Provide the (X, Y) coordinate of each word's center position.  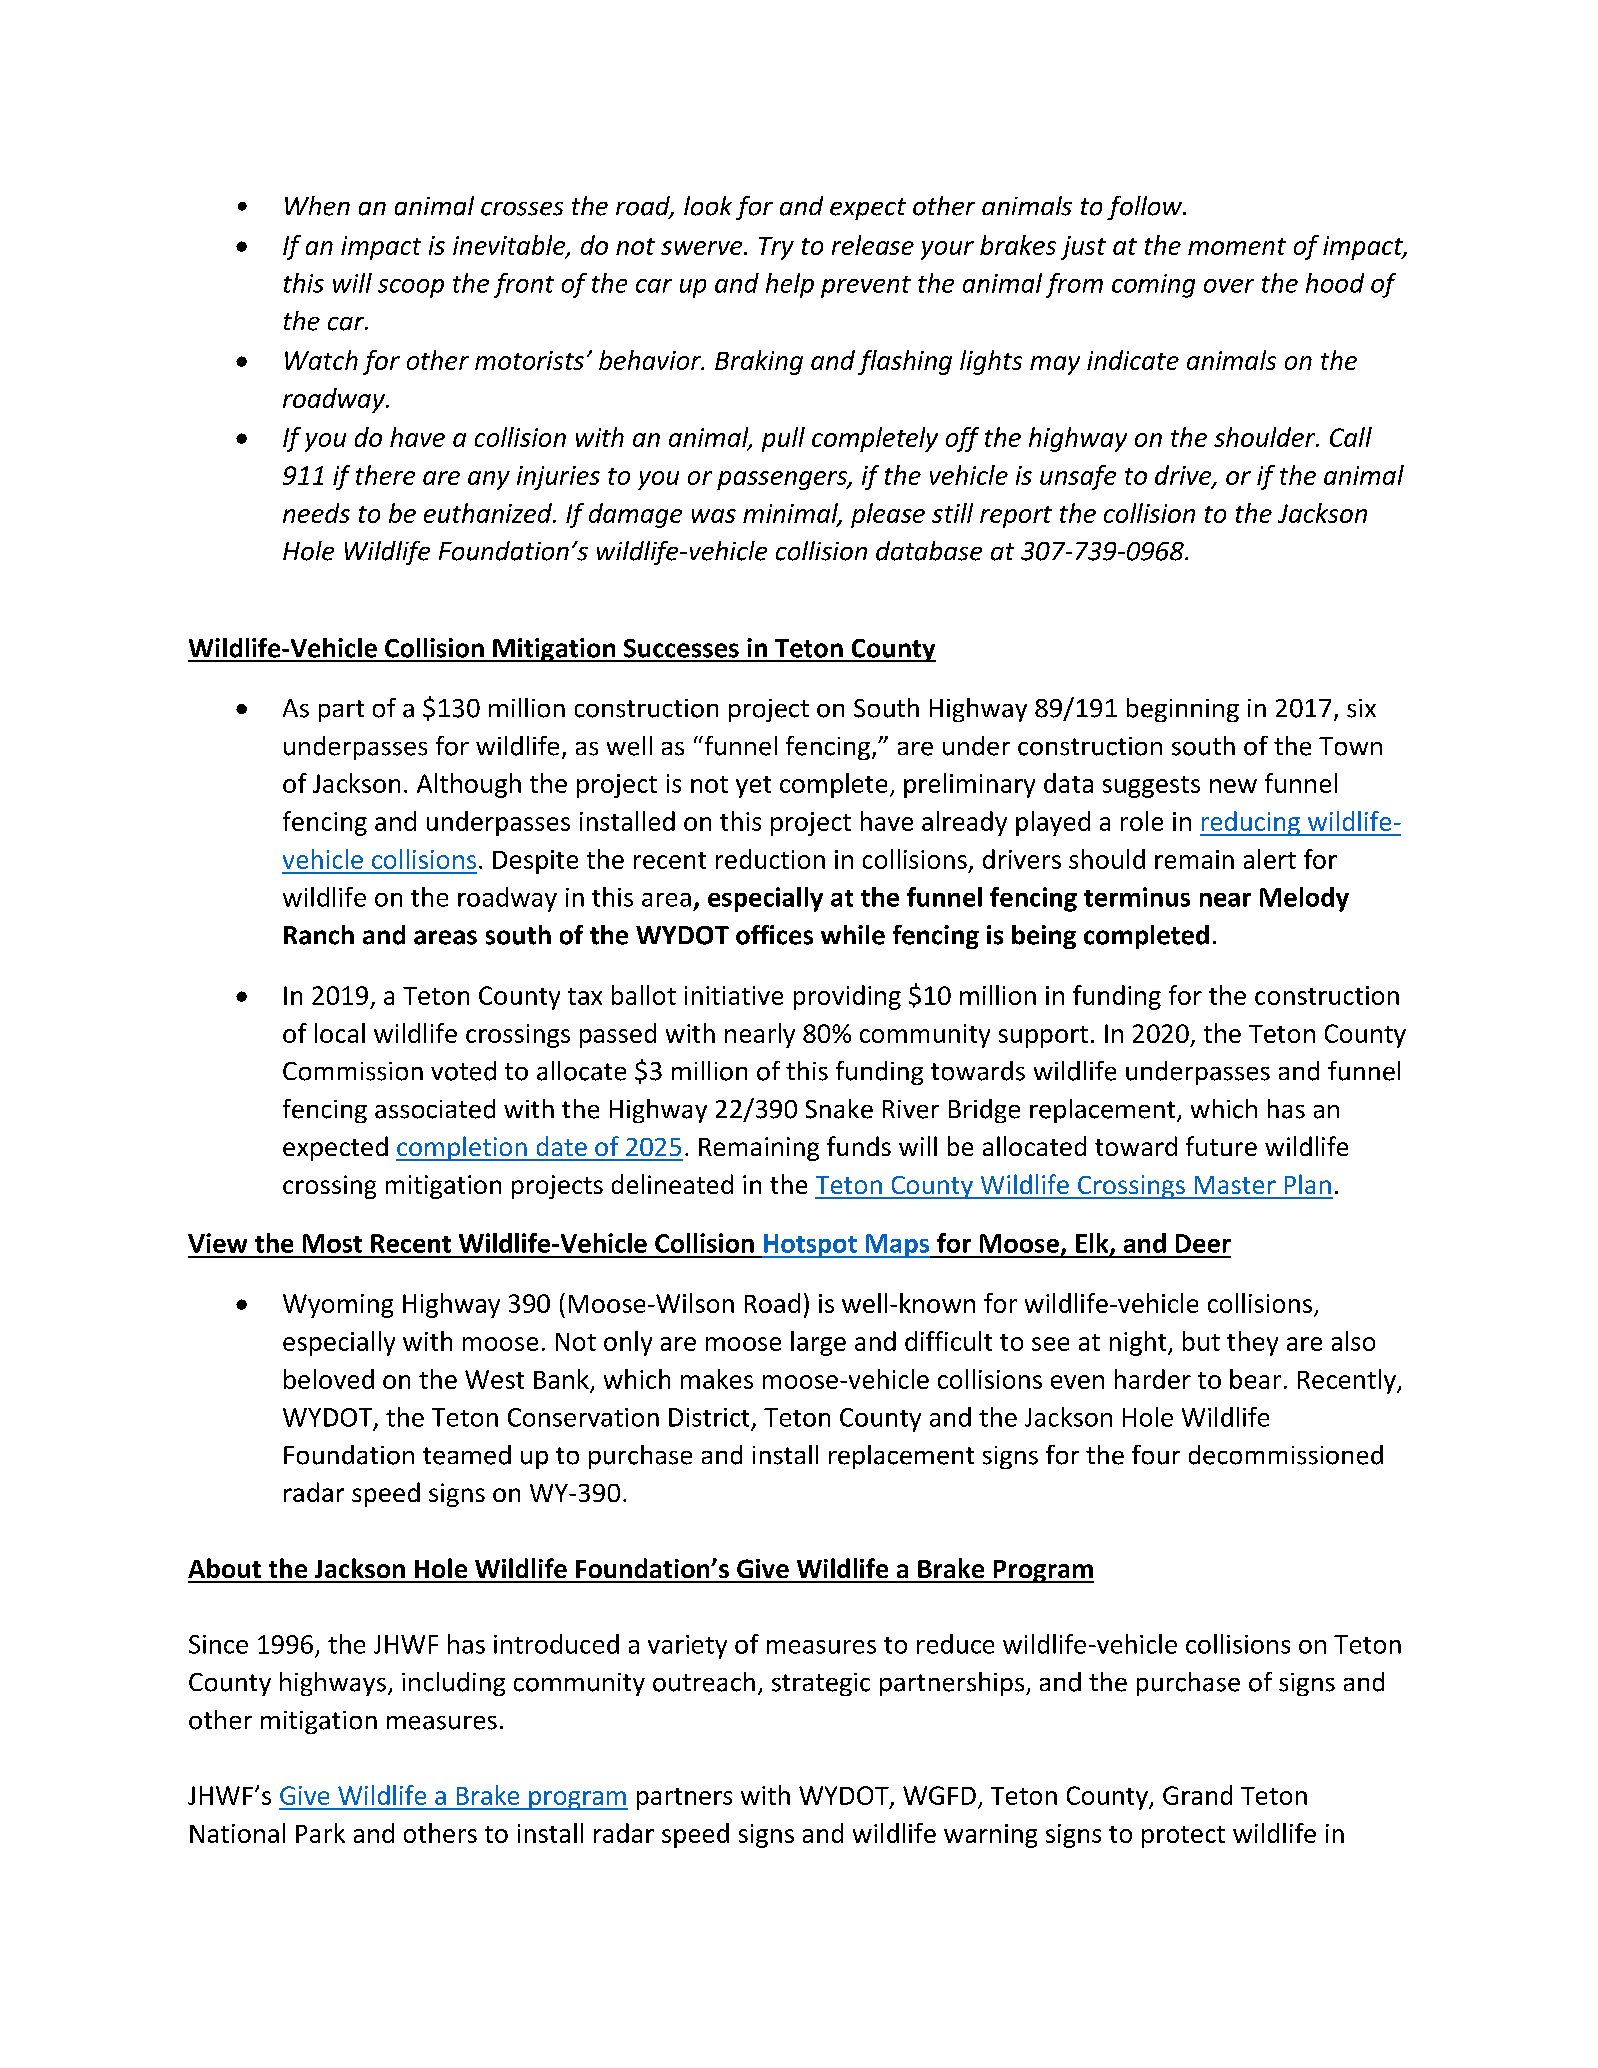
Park (320, 1833)
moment (1237, 246)
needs (316, 513)
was (714, 516)
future (1221, 1146)
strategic (821, 1684)
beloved (329, 1379)
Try (776, 248)
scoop (411, 288)
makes (717, 1379)
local (340, 1033)
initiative (734, 995)
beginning (1183, 710)
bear (1255, 1379)
